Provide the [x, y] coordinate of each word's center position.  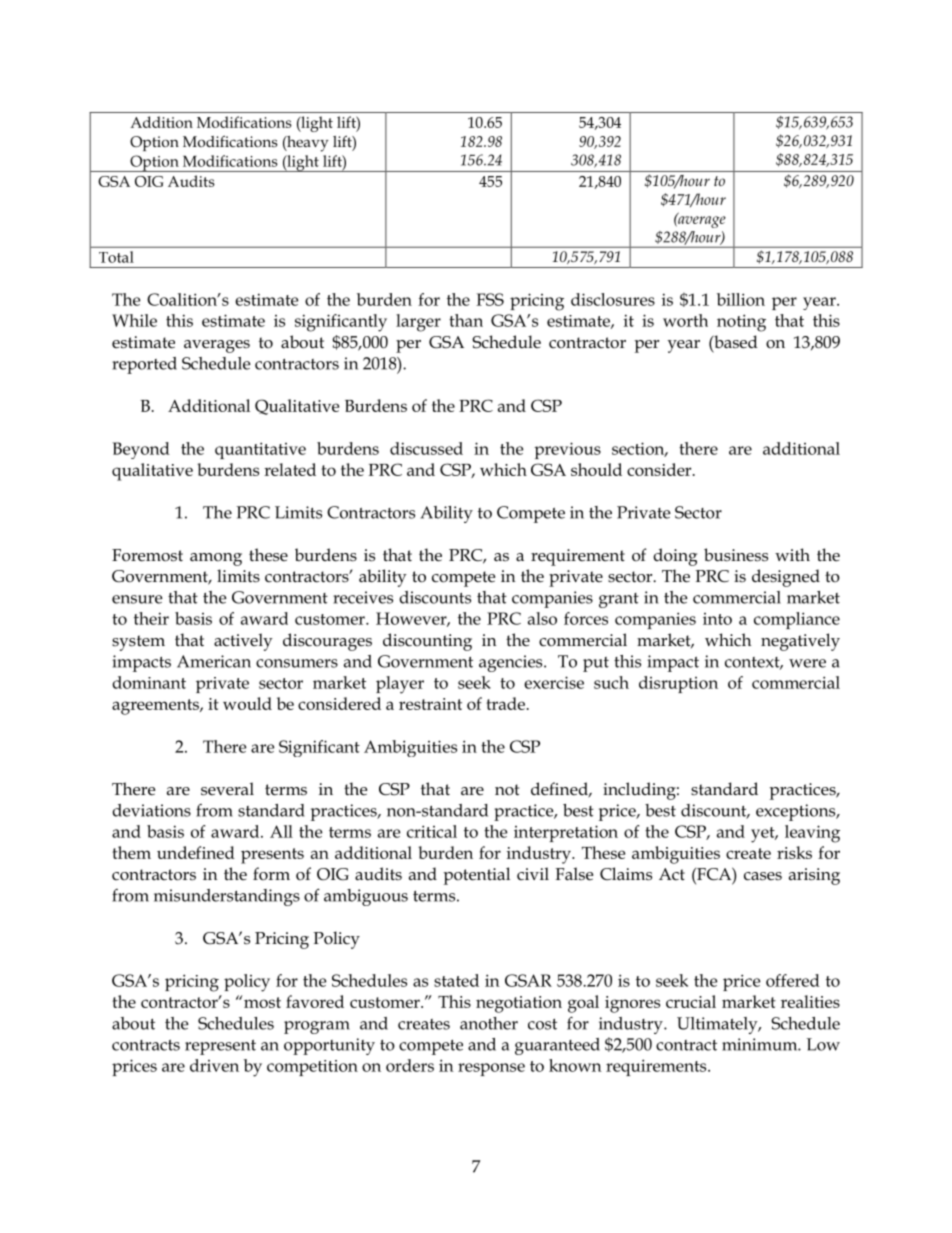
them [131, 852]
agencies [512, 663]
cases [763, 876]
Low [823, 1044]
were [807, 663]
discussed [426, 448]
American [214, 661]
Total [116, 257]
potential [477, 876]
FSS [490, 299]
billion [741, 299]
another [489, 1023]
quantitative [260, 450]
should [596, 469]
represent [220, 1047]
